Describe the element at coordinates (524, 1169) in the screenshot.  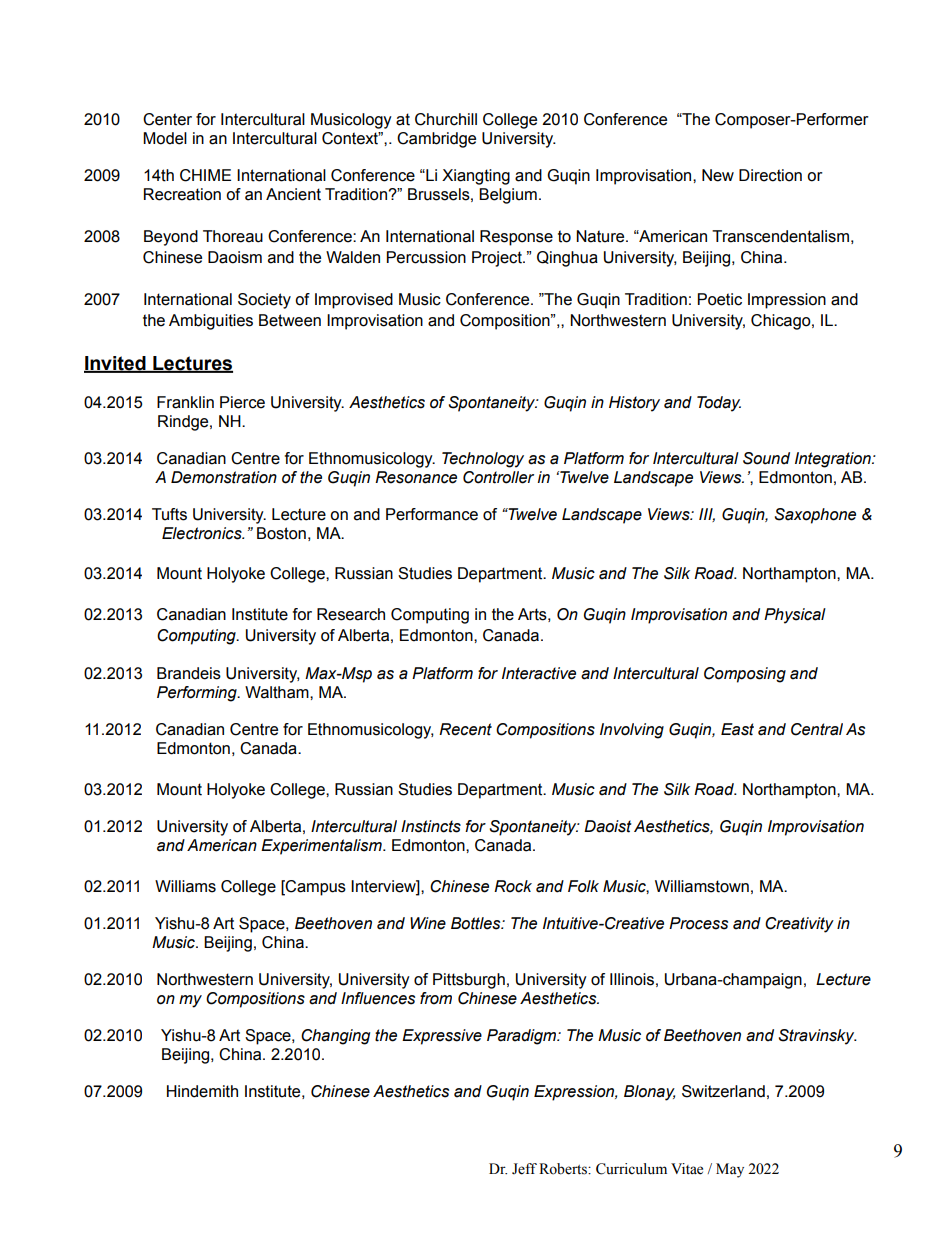
I see `Jeff` at that location.
